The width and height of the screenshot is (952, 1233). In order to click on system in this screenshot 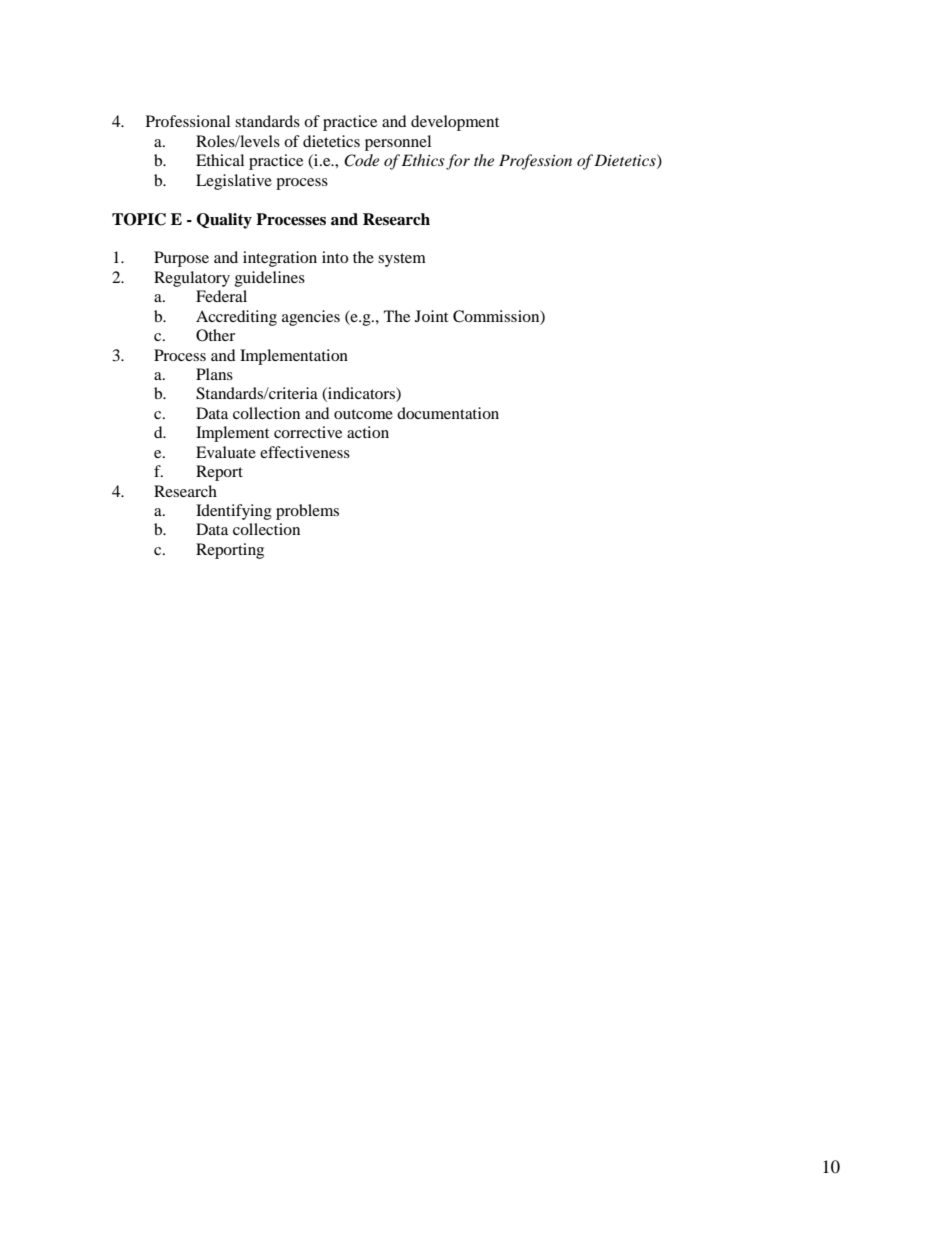, I will do `click(402, 260)`.
